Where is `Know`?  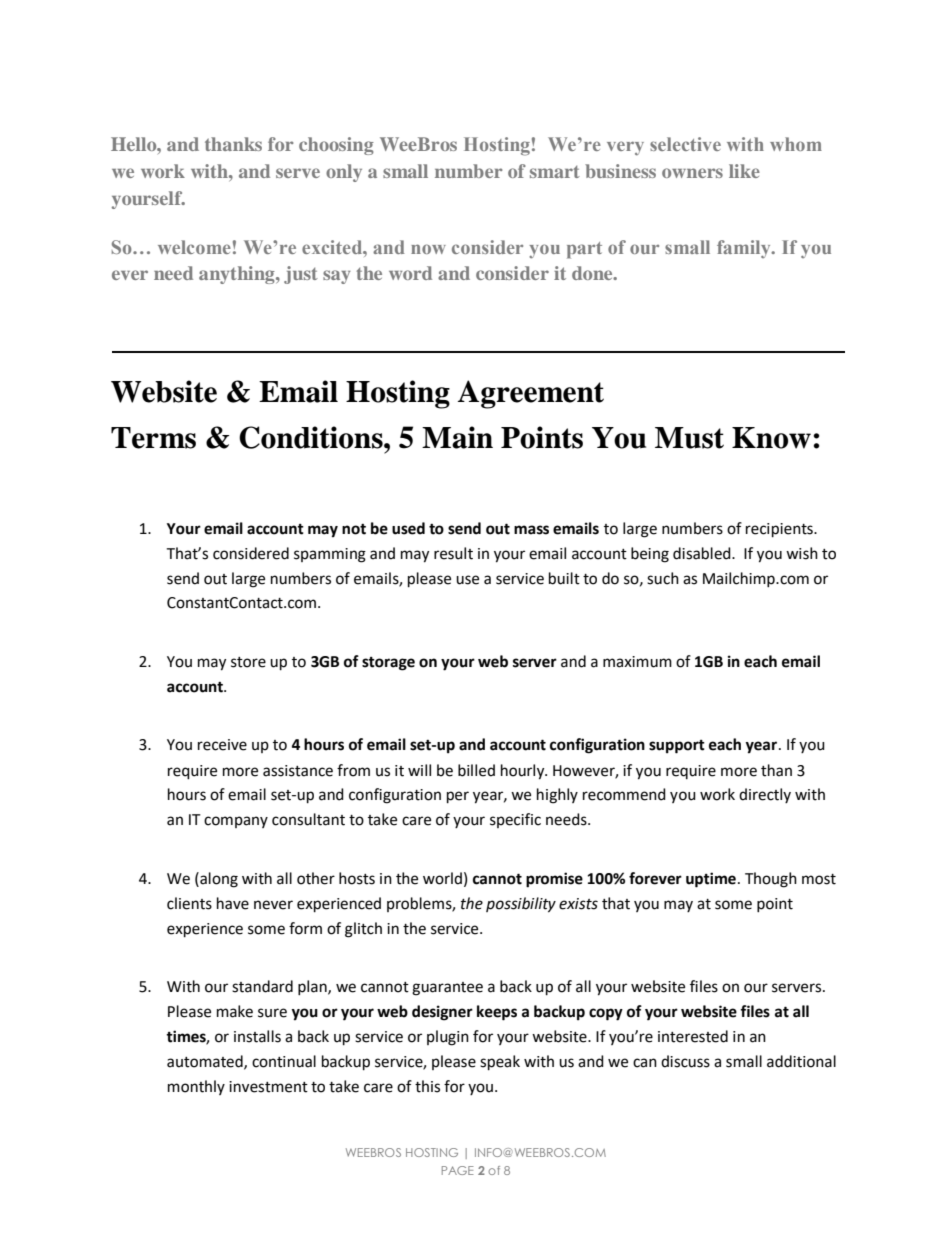 Know is located at coordinates (771, 438).
